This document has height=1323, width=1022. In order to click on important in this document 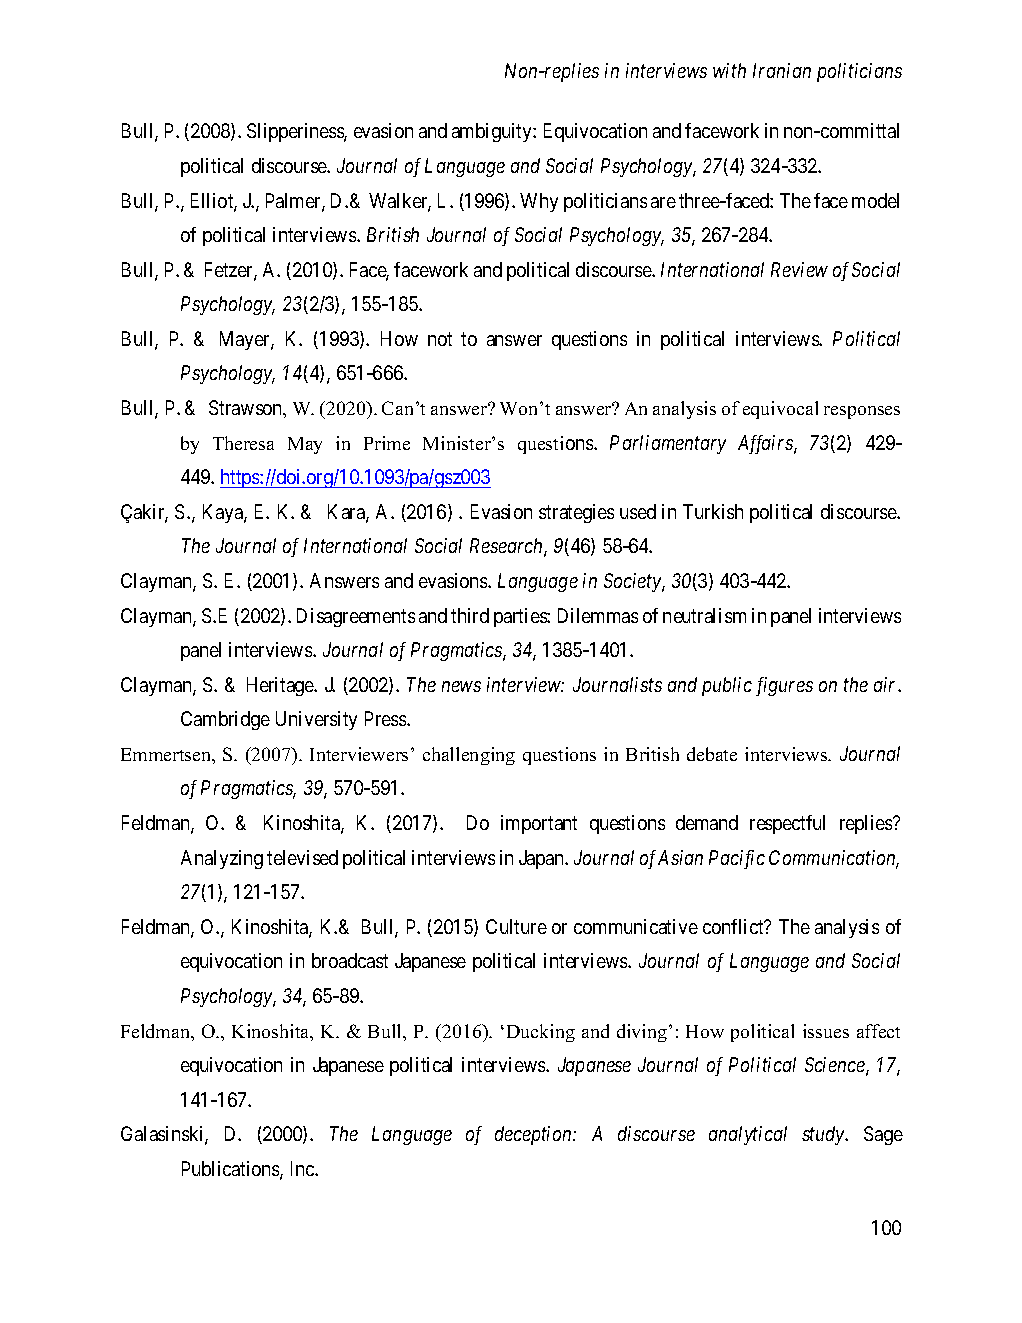, I will do `click(539, 824)`.
